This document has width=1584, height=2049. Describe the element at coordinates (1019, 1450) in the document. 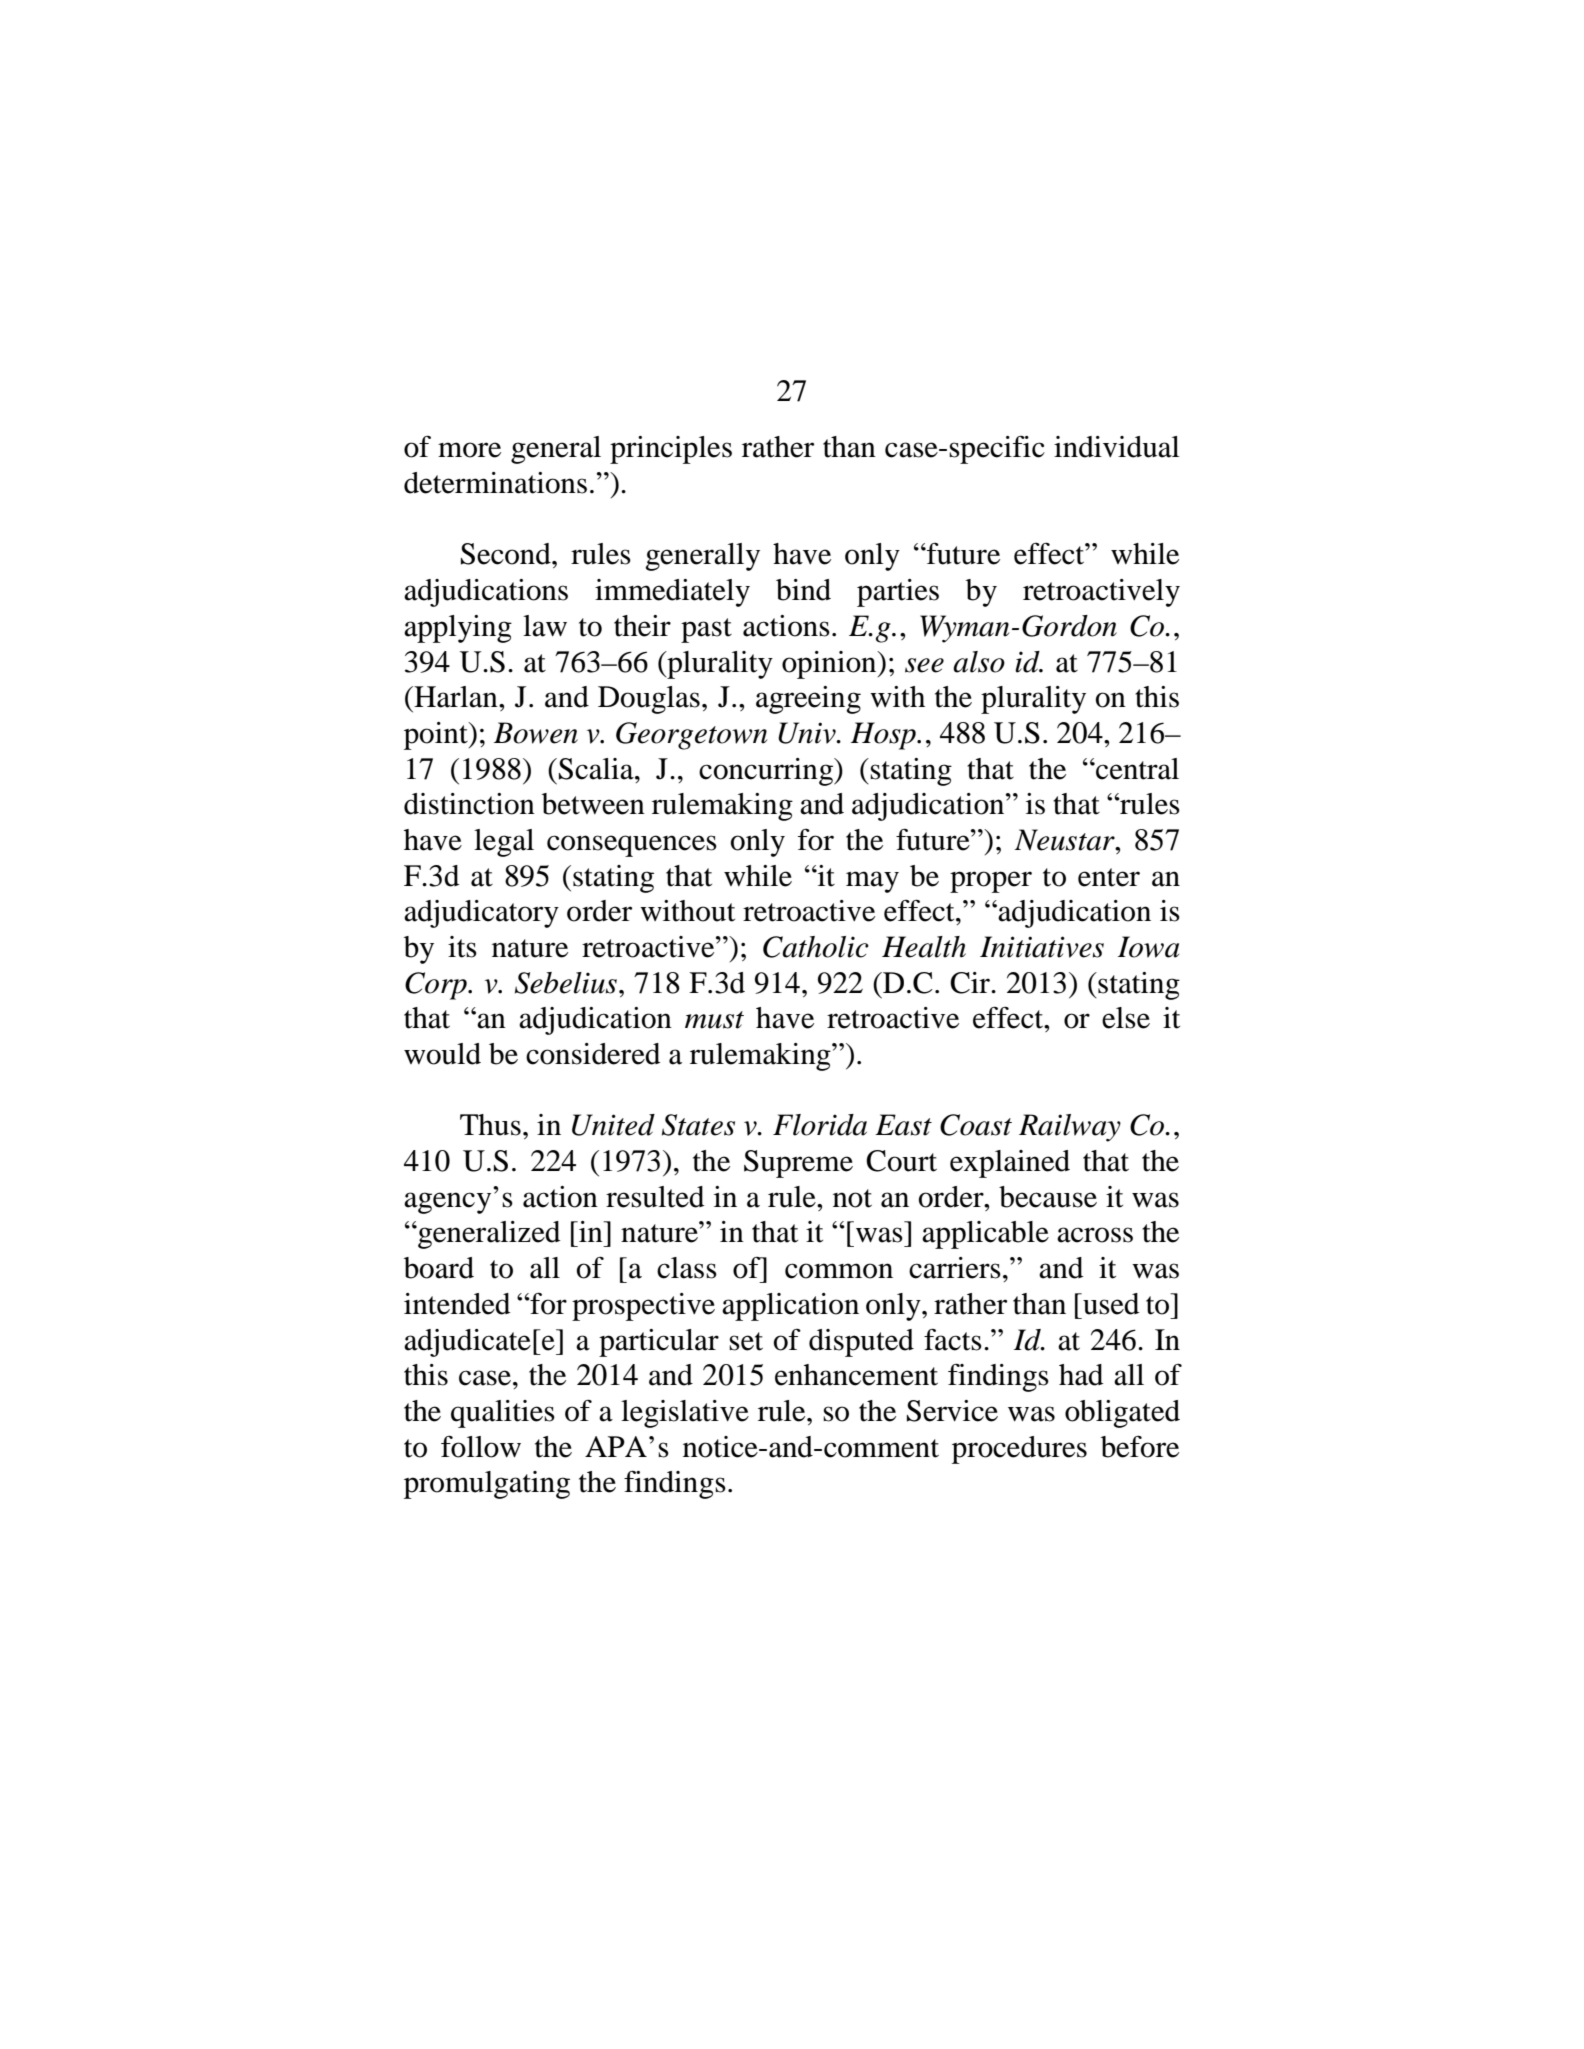

I see `procedures` at that location.
